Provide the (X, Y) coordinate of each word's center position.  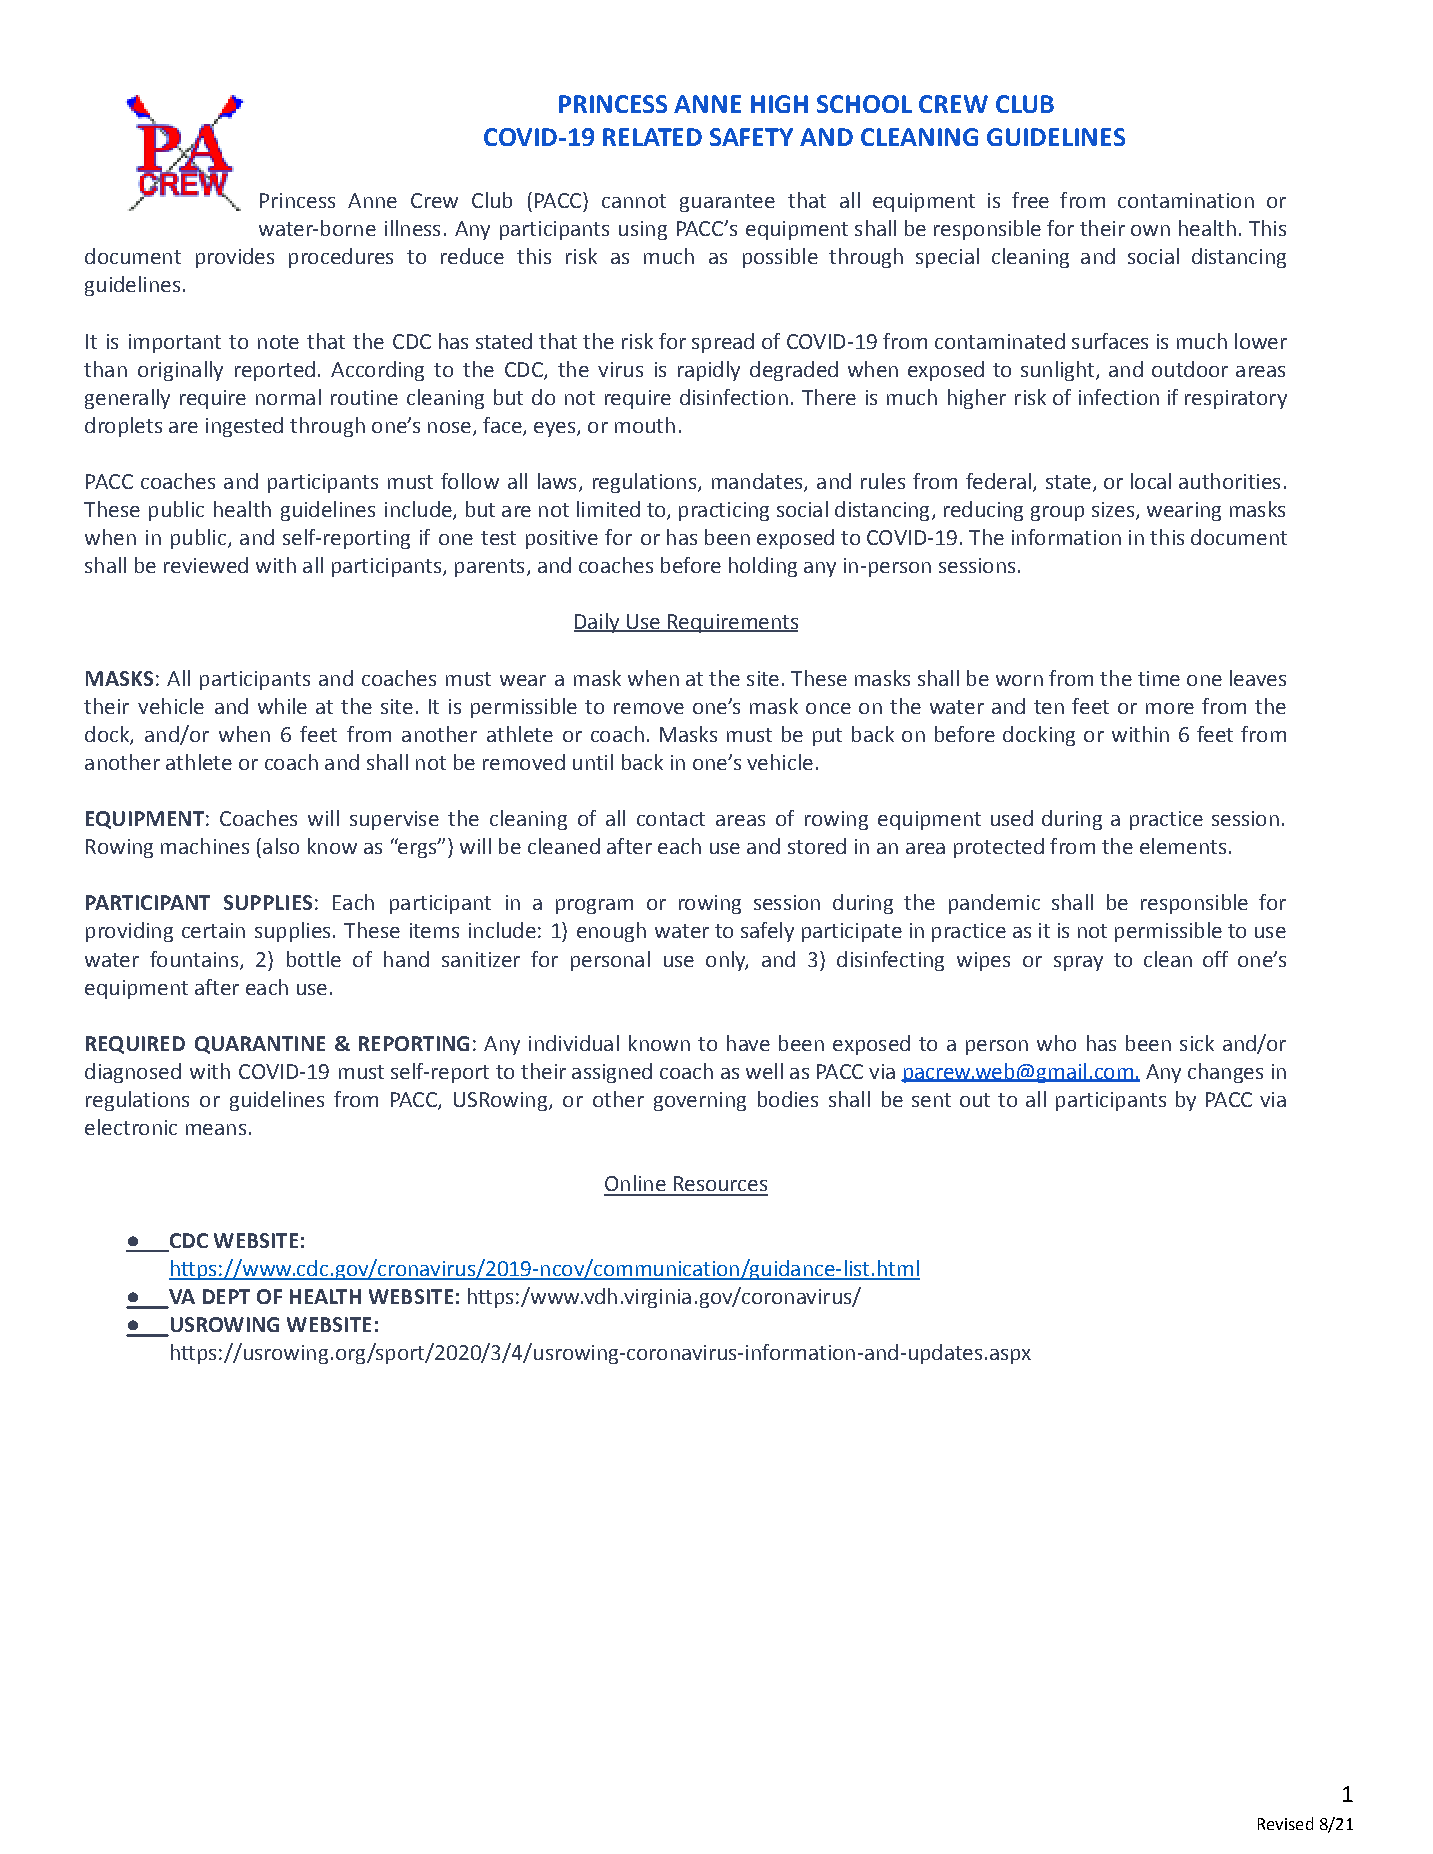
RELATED (652, 137)
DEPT (226, 1296)
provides (235, 258)
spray (1078, 963)
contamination (1186, 200)
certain (213, 930)
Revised (1285, 1823)
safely (767, 932)
